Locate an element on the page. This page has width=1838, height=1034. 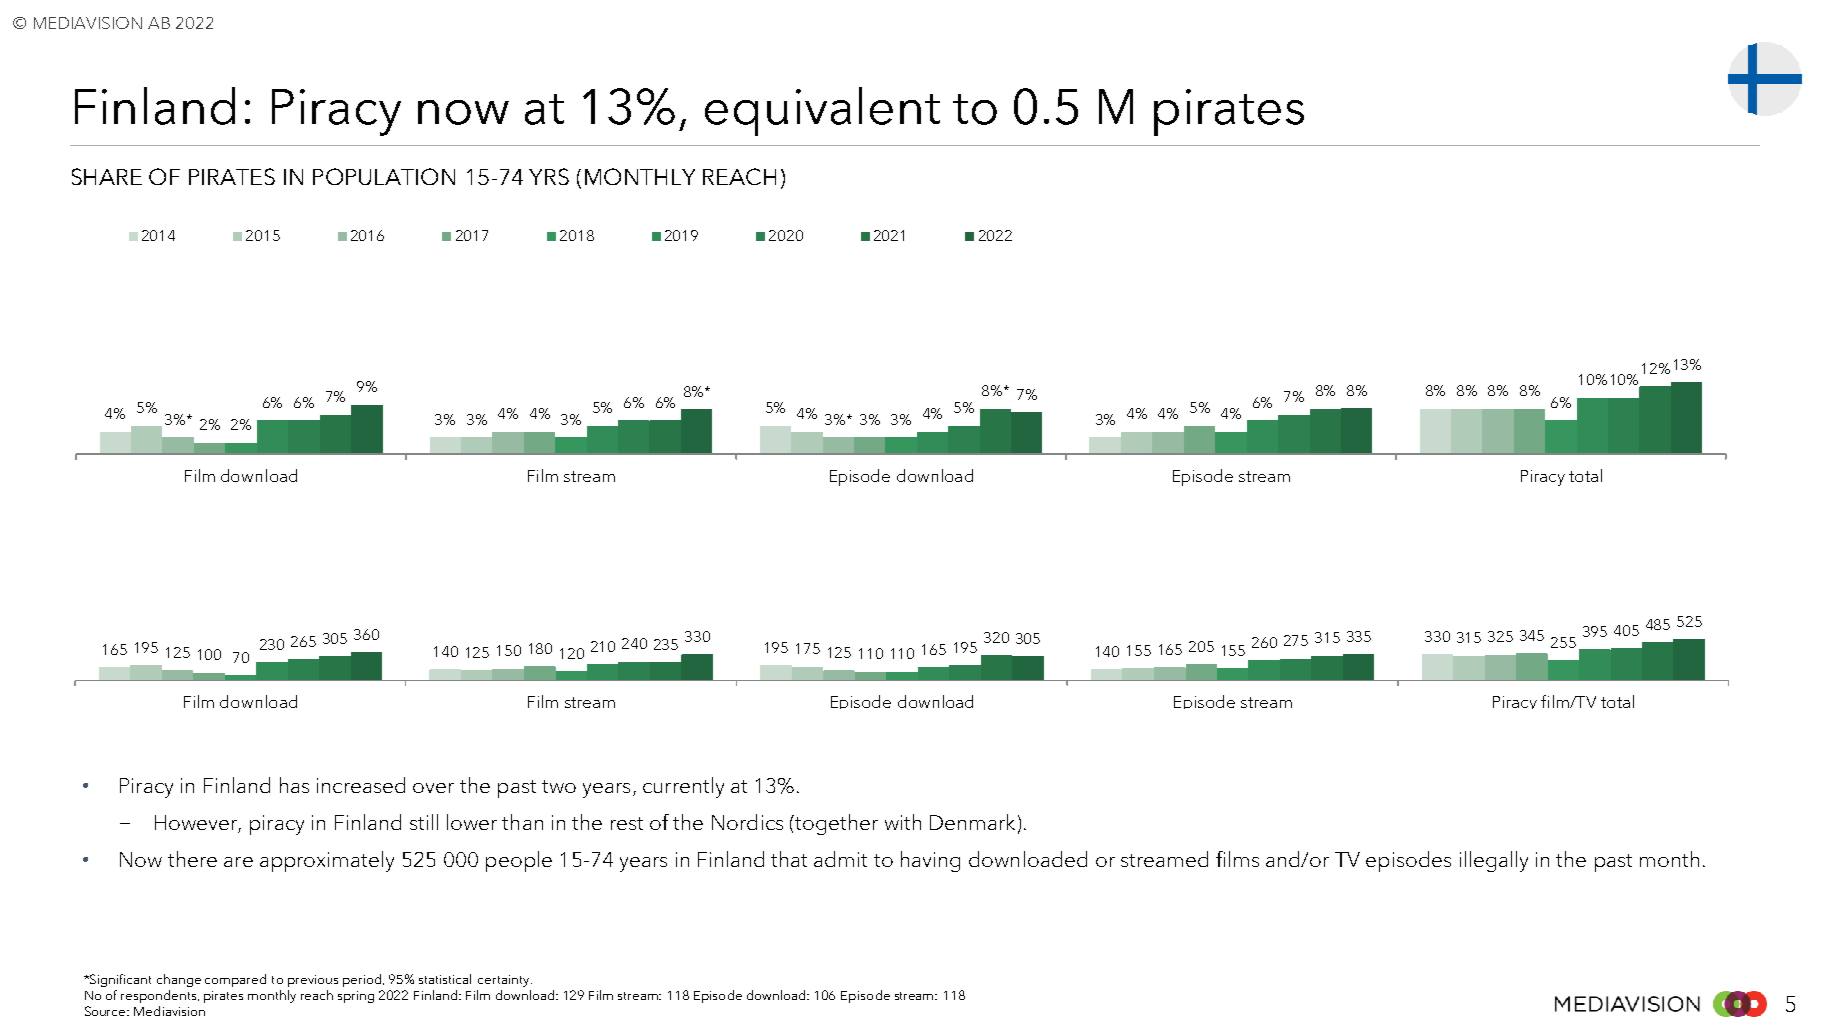
Denmark is located at coordinates (972, 822).
